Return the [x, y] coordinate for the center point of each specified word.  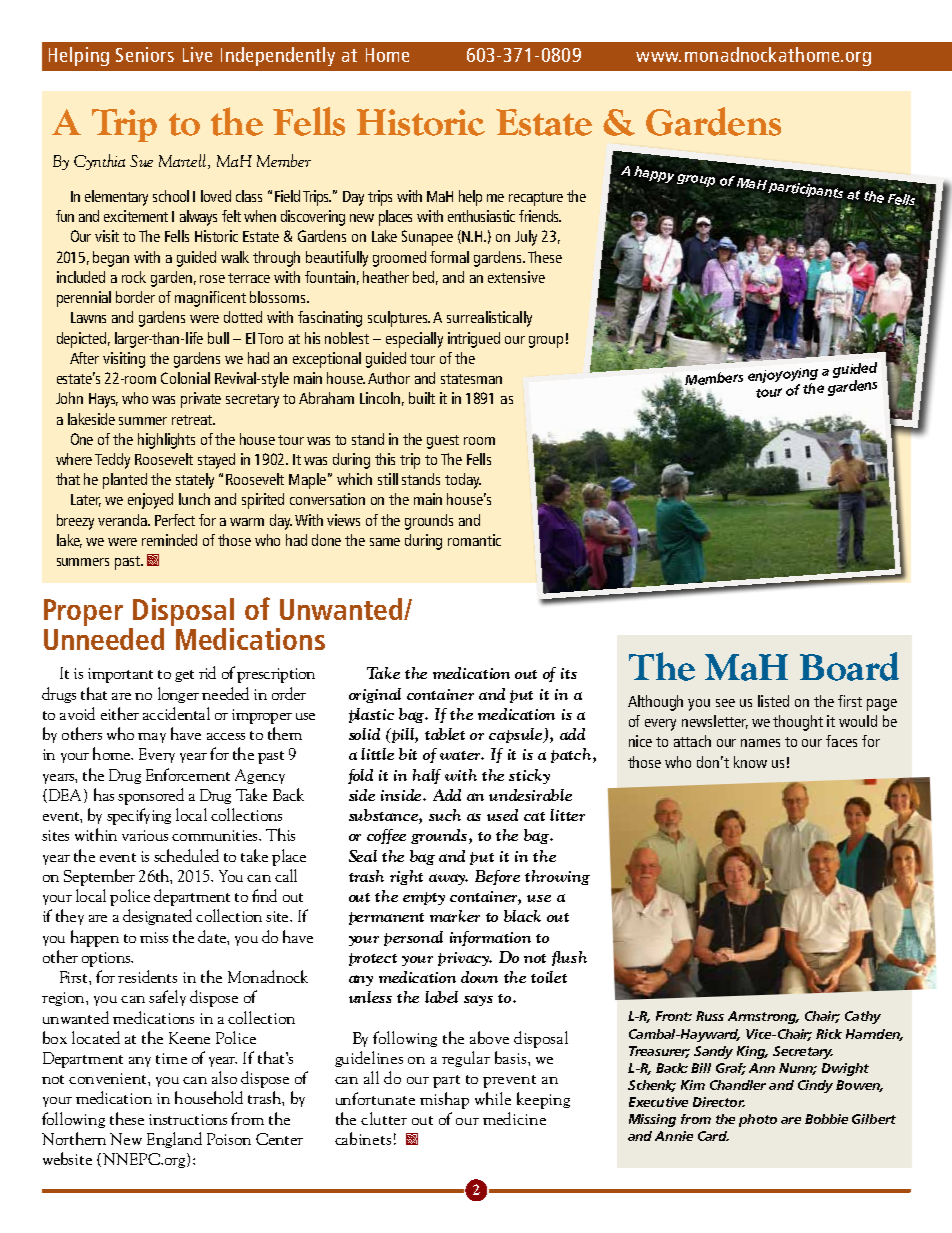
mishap [444, 1100]
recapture [536, 199]
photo [758, 1120]
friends [540, 216]
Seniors [145, 54]
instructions [188, 1119]
